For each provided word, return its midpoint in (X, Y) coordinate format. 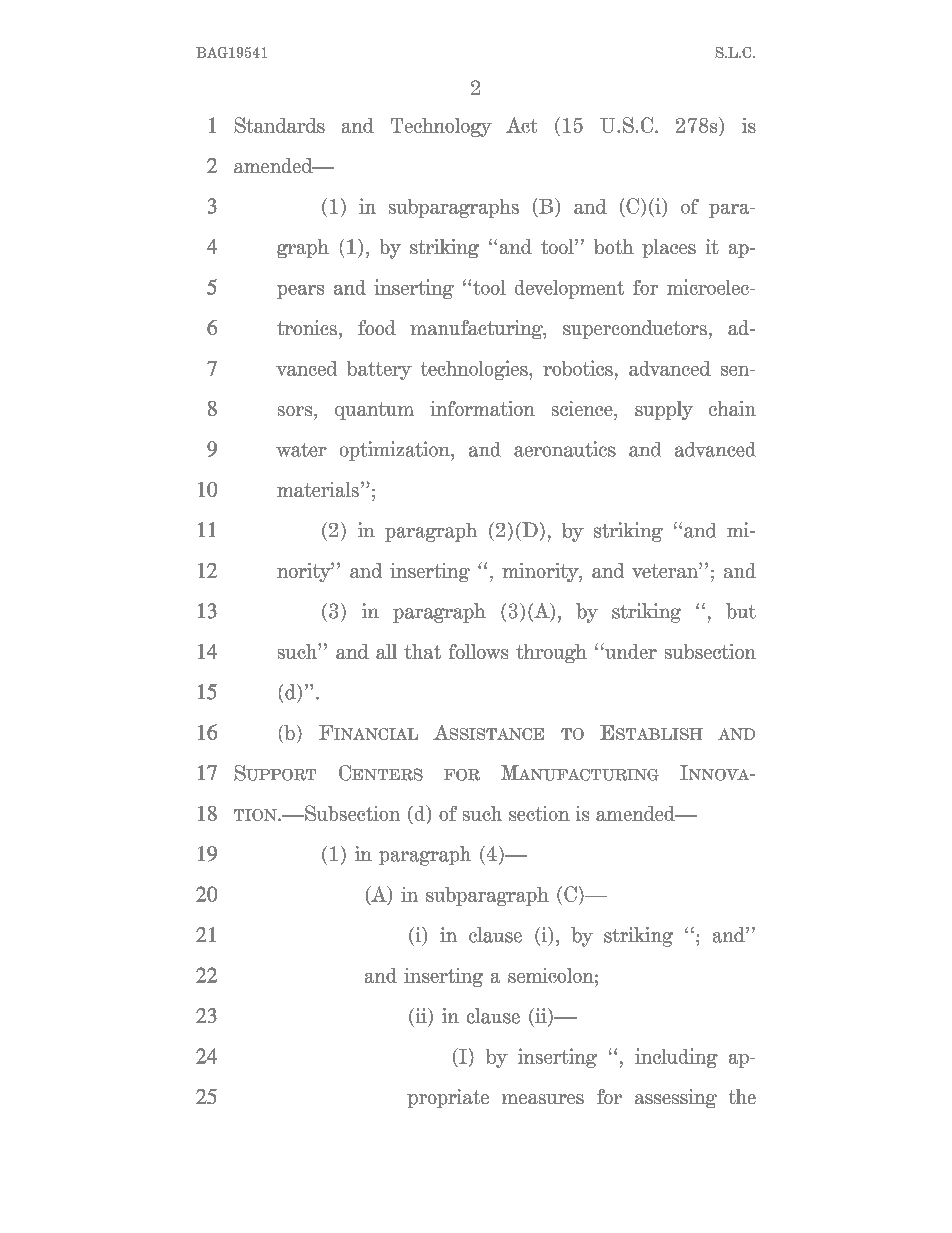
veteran (666, 570)
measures (543, 1099)
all (386, 651)
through (551, 653)
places (669, 248)
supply (664, 410)
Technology (441, 127)
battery (379, 370)
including (676, 1058)
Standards (279, 125)
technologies (475, 370)
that (422, 651)
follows (478, 651)
